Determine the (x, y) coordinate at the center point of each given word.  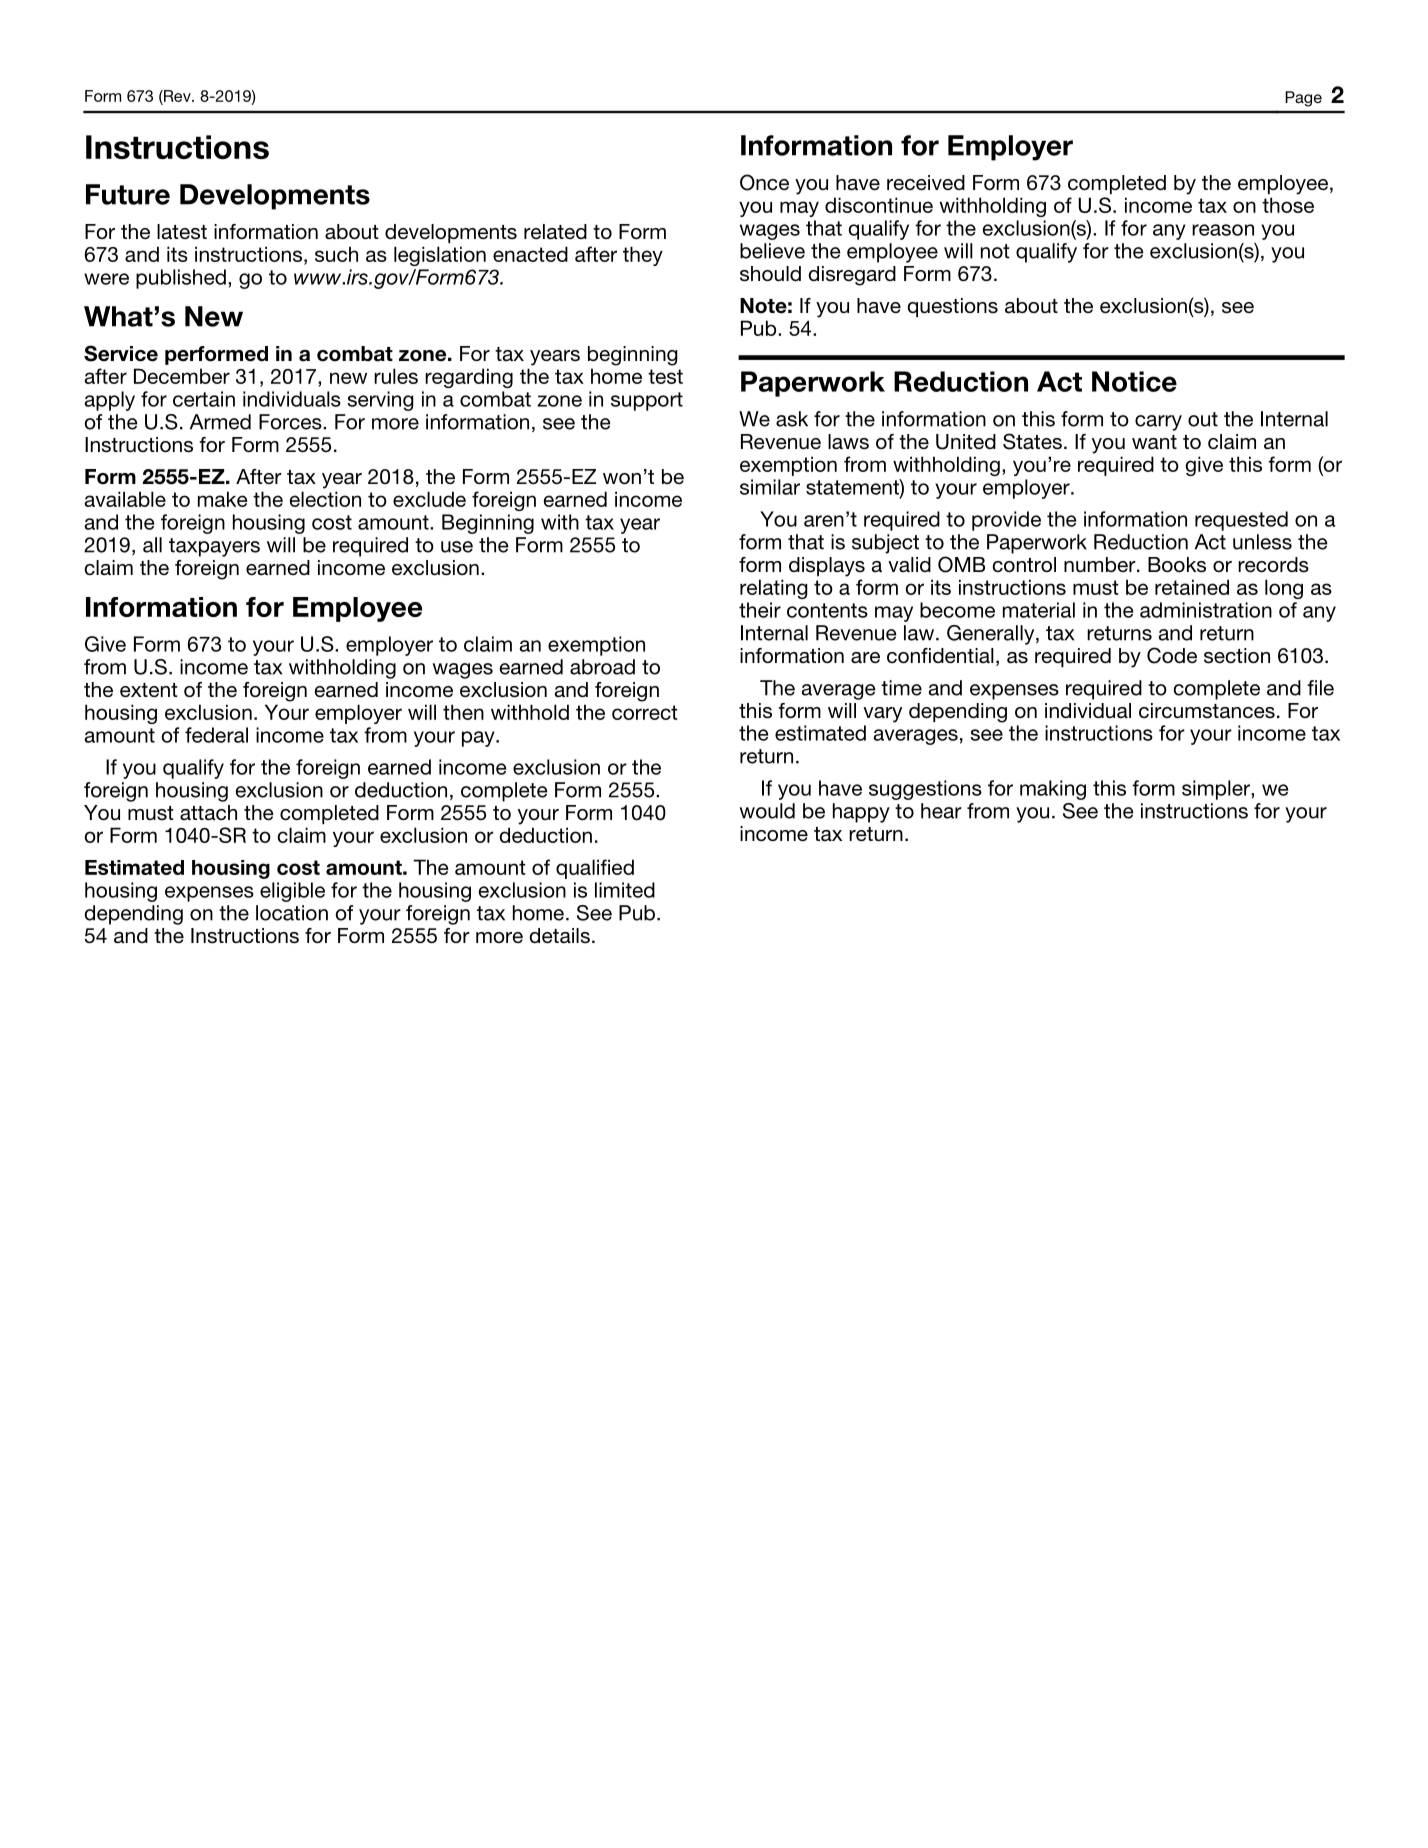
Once (764, 182)
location (292, 913)
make (223, 499)
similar (770, 487)
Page (1303, 99)
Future (128, 194)
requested (1241, 521)
